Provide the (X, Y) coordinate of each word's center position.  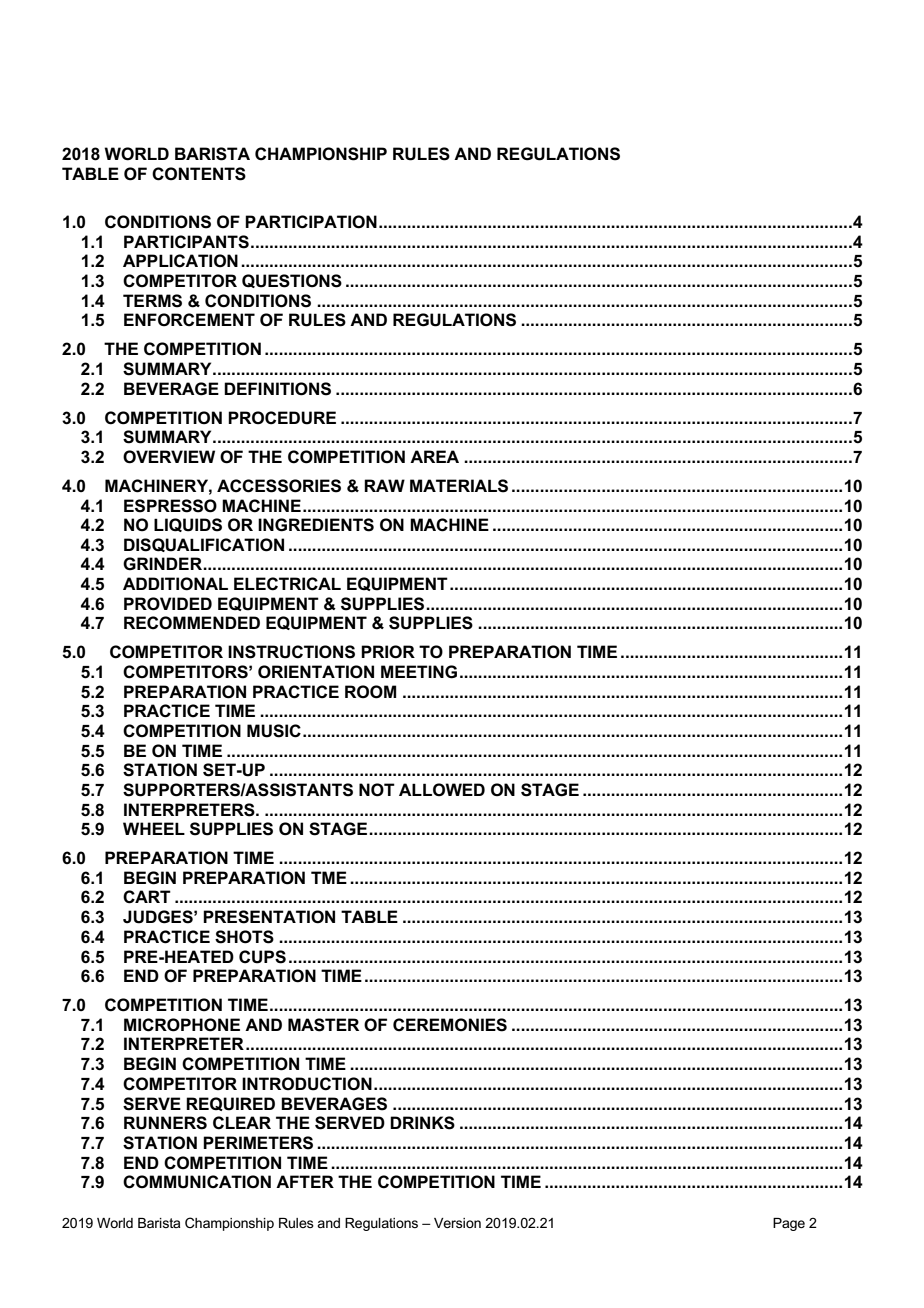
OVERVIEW (169, 457)
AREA (434, 456)
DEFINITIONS (277, 389)
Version (457, 1223)
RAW (384, 485)
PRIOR (388, 652)
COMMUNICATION (197, 1182)
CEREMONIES (450, 1025)
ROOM (370, 692)
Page (789, 1224)
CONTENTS (199, 174)
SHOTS (244, 937)
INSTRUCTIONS (291, 652)
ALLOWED (442, 789)
